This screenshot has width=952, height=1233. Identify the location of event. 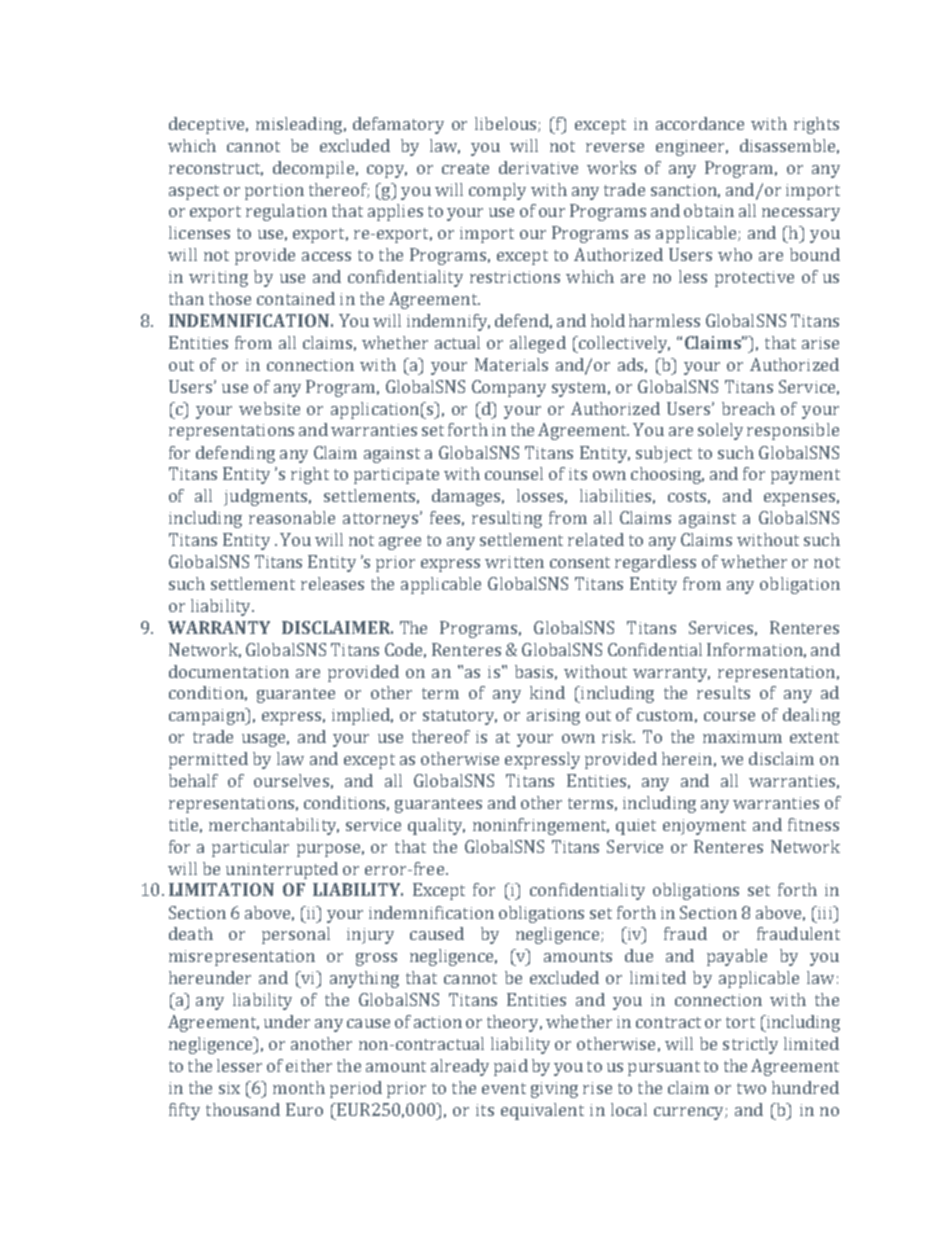
(504, 1088).
